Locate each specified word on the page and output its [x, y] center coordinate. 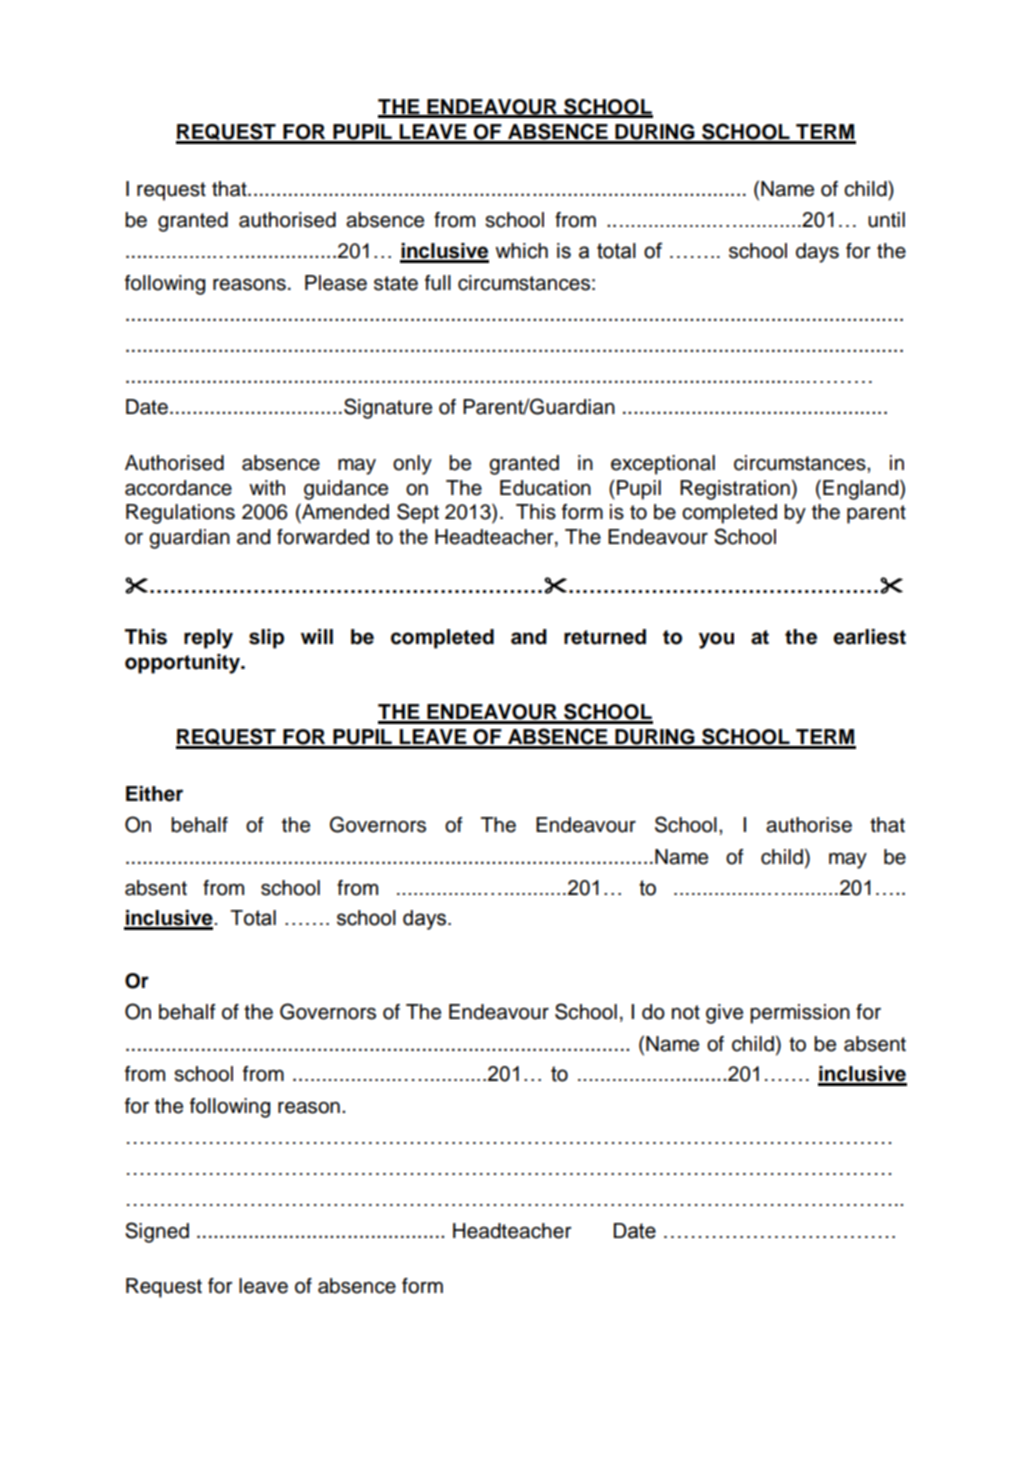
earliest [869, 637]
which [521, 251]
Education [545, 488]
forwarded [323, 537]
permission [800, 1014]
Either [154, 794]
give [724, 1014]
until [886, 220]
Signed [157, 1232]
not [686, 1012]
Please [336, 283]
